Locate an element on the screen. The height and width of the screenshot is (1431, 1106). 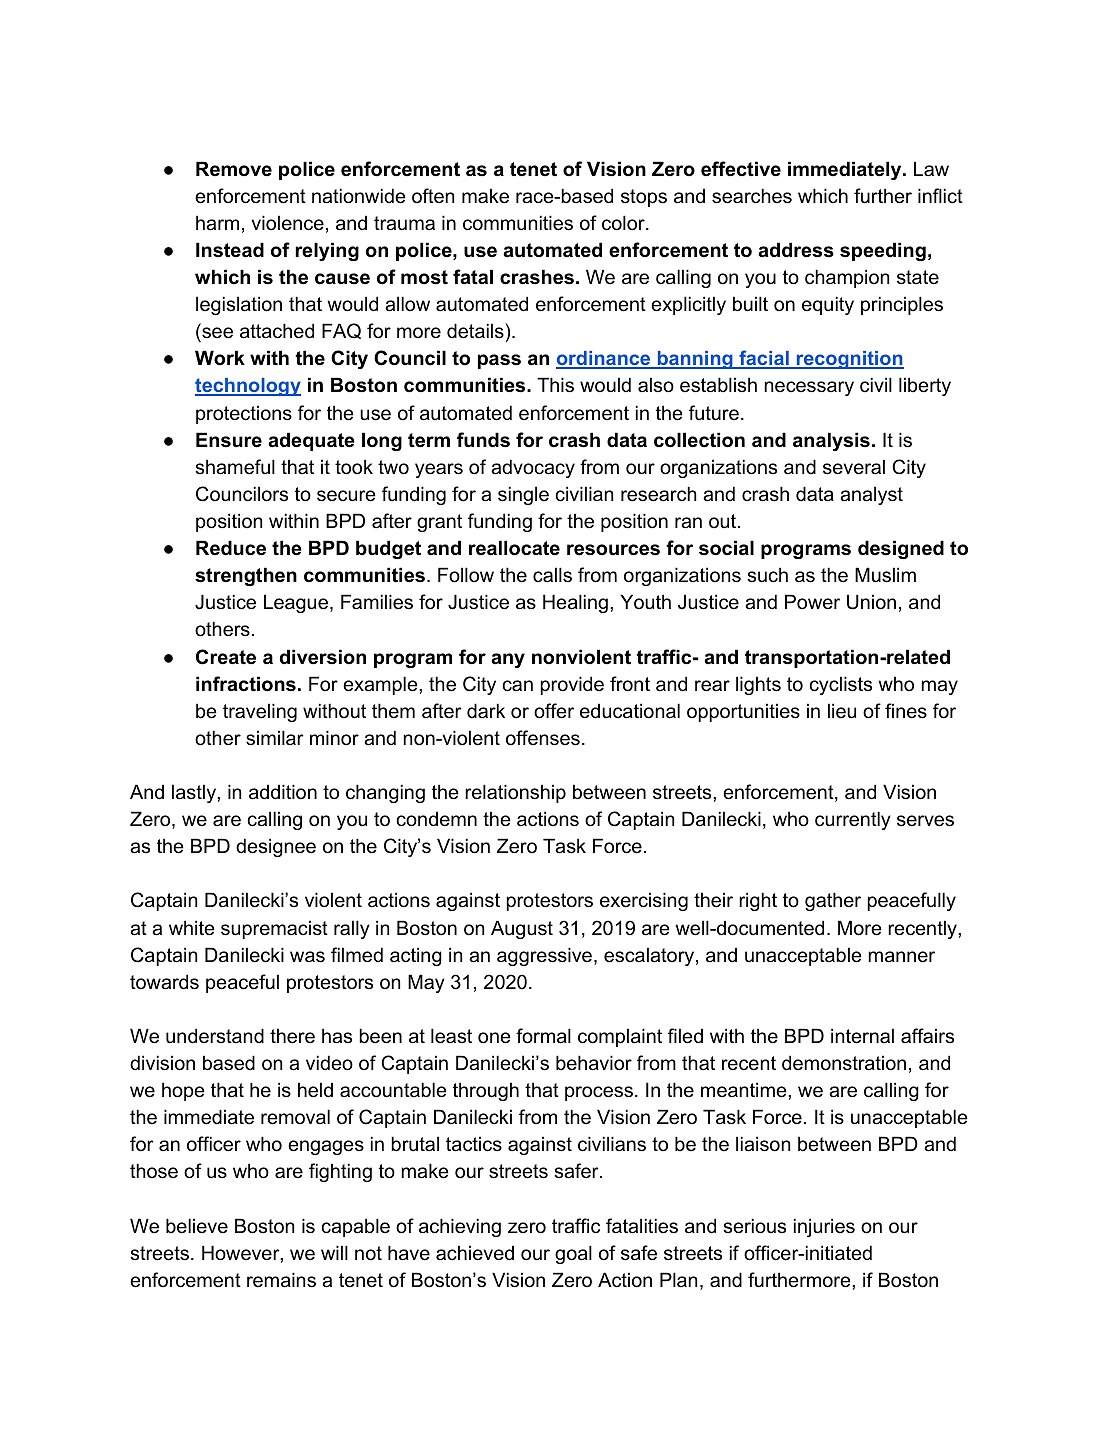
reallocate is located at coordinates (514, 548).
